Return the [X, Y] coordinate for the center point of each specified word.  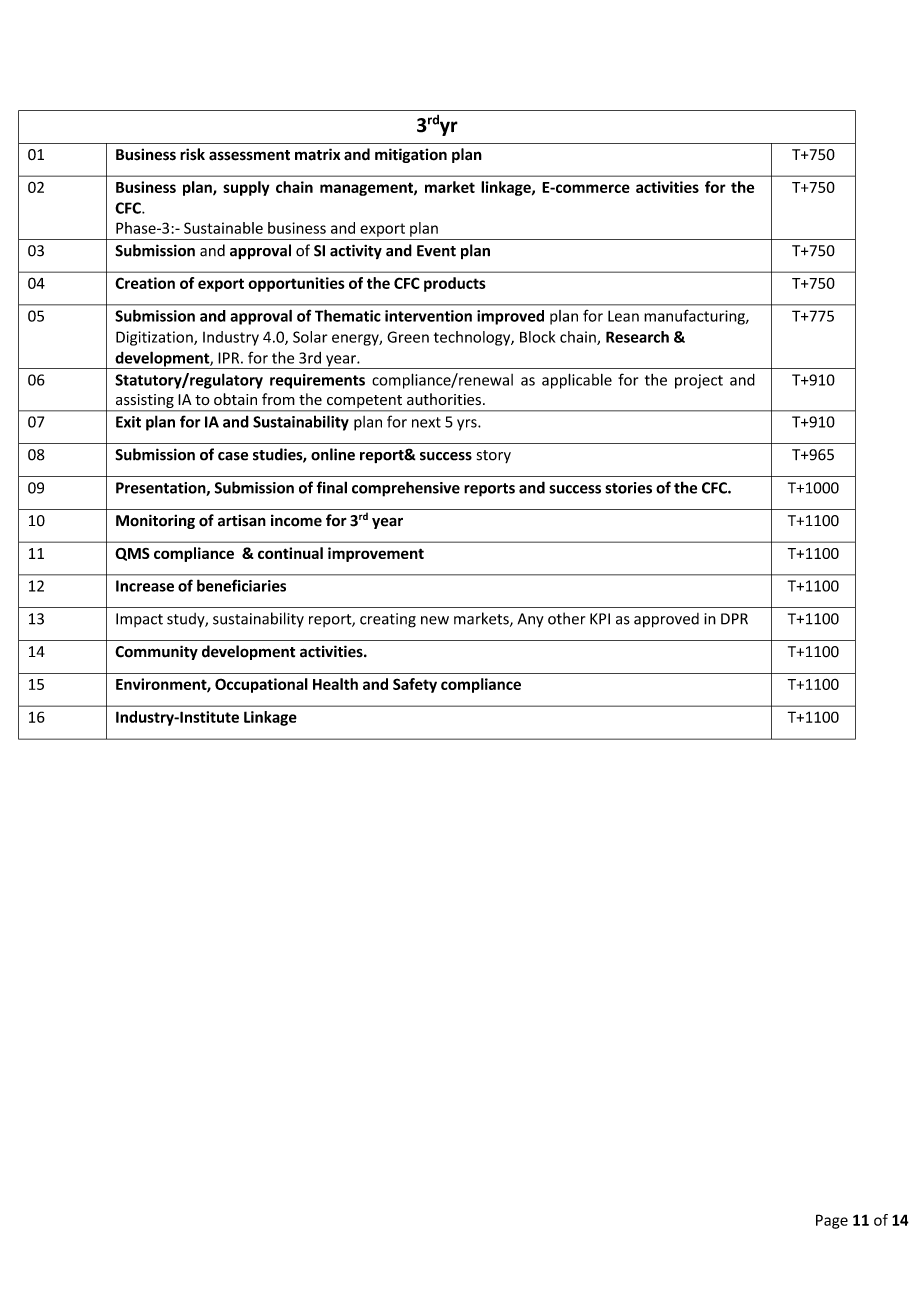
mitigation [411, 155]
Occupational [261, 685]
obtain [235, 399]
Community [156, 652]
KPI [600, 619]
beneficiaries [241, 585]
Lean [623, 316]
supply [246, 188]
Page [832, 1221]
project [699, 381]
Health [335, 684]
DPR [734, 619]
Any [531, 620]
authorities [444, 399]
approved [666, 620]
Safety [415, 685]
